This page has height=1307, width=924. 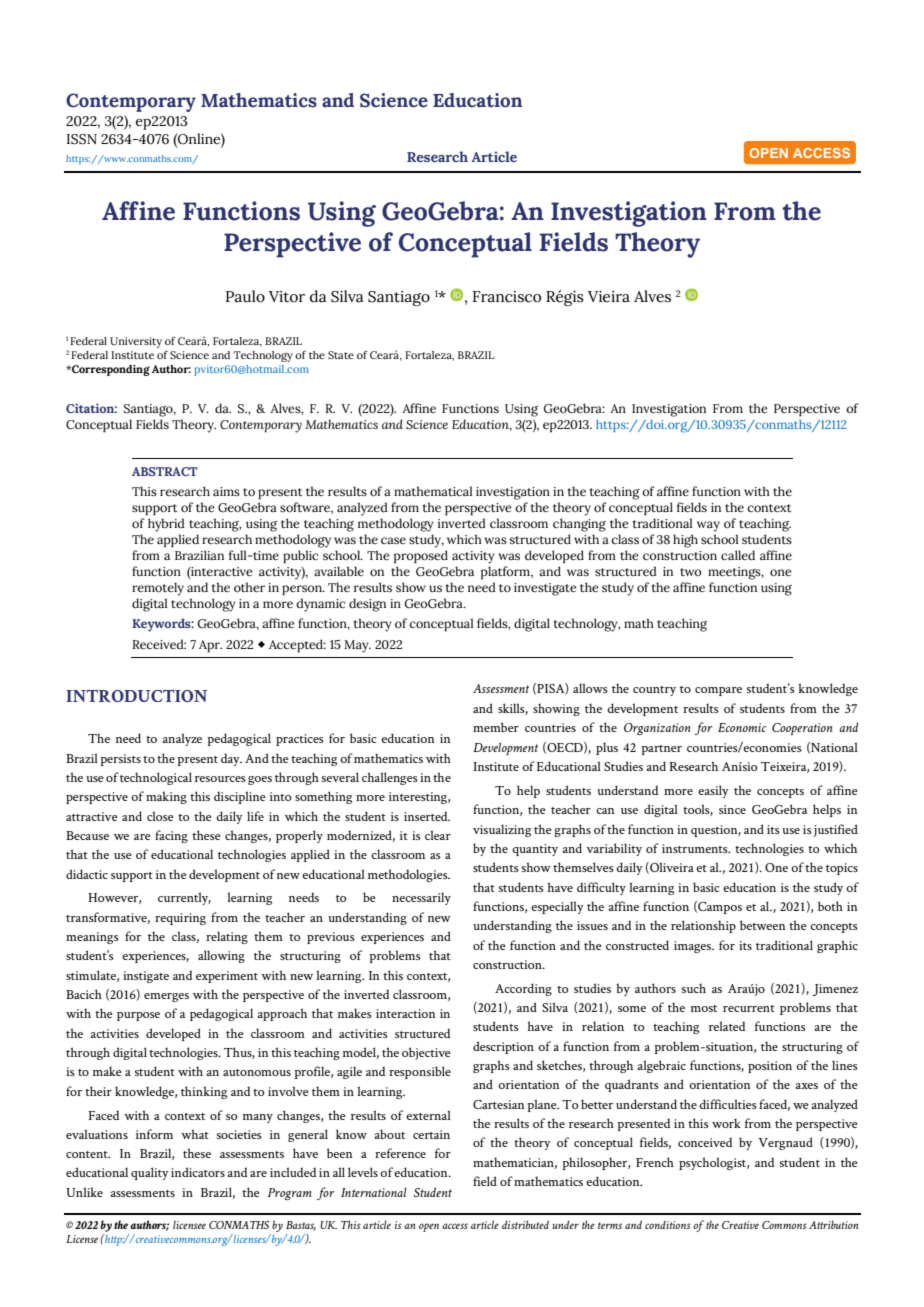 What do you see at coordinates (496, 727) in the page?
I see `member` at bounding box center [496, 727].
